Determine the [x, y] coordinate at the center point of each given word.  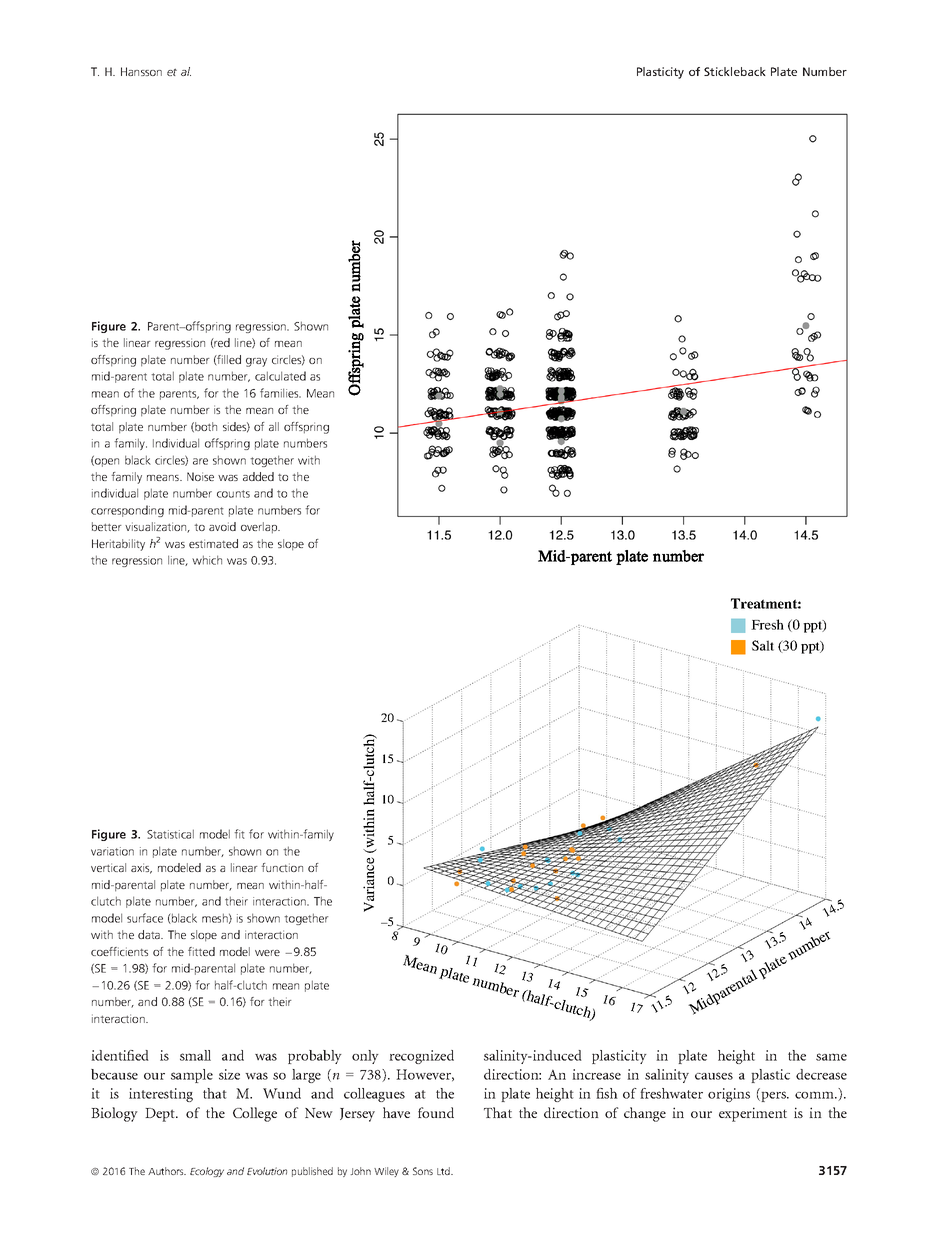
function [282, 867]
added [258, 476]
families [280, 393]
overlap [260, 528]
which [207, 560]
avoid [222, 526]
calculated [280, 376]
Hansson [141, 71]
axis [141, 868]
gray [256, 362]
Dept [161, 1115]
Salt [763, 645]
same [831, 1057]
